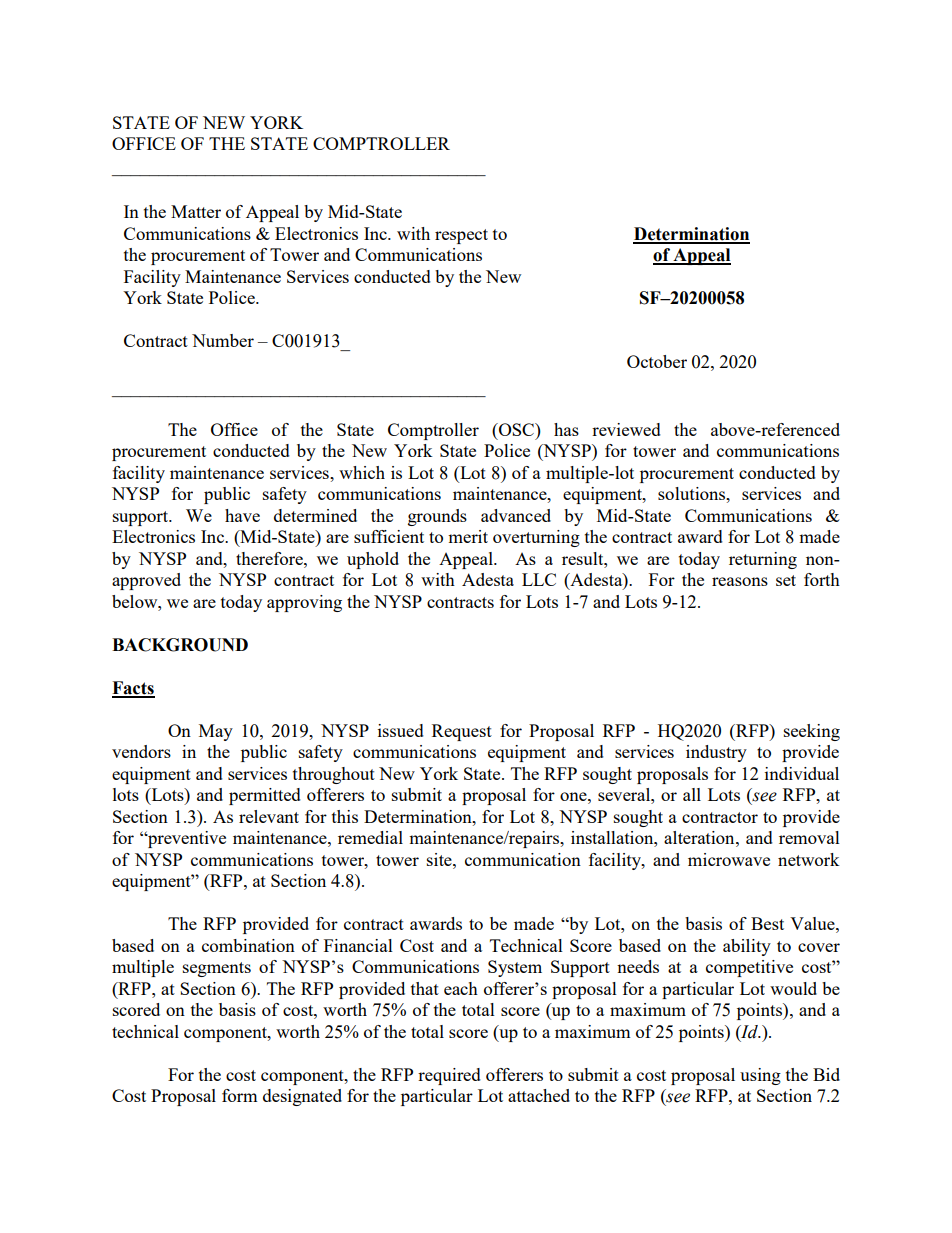  I want to click on form, so click(240, 1095).
